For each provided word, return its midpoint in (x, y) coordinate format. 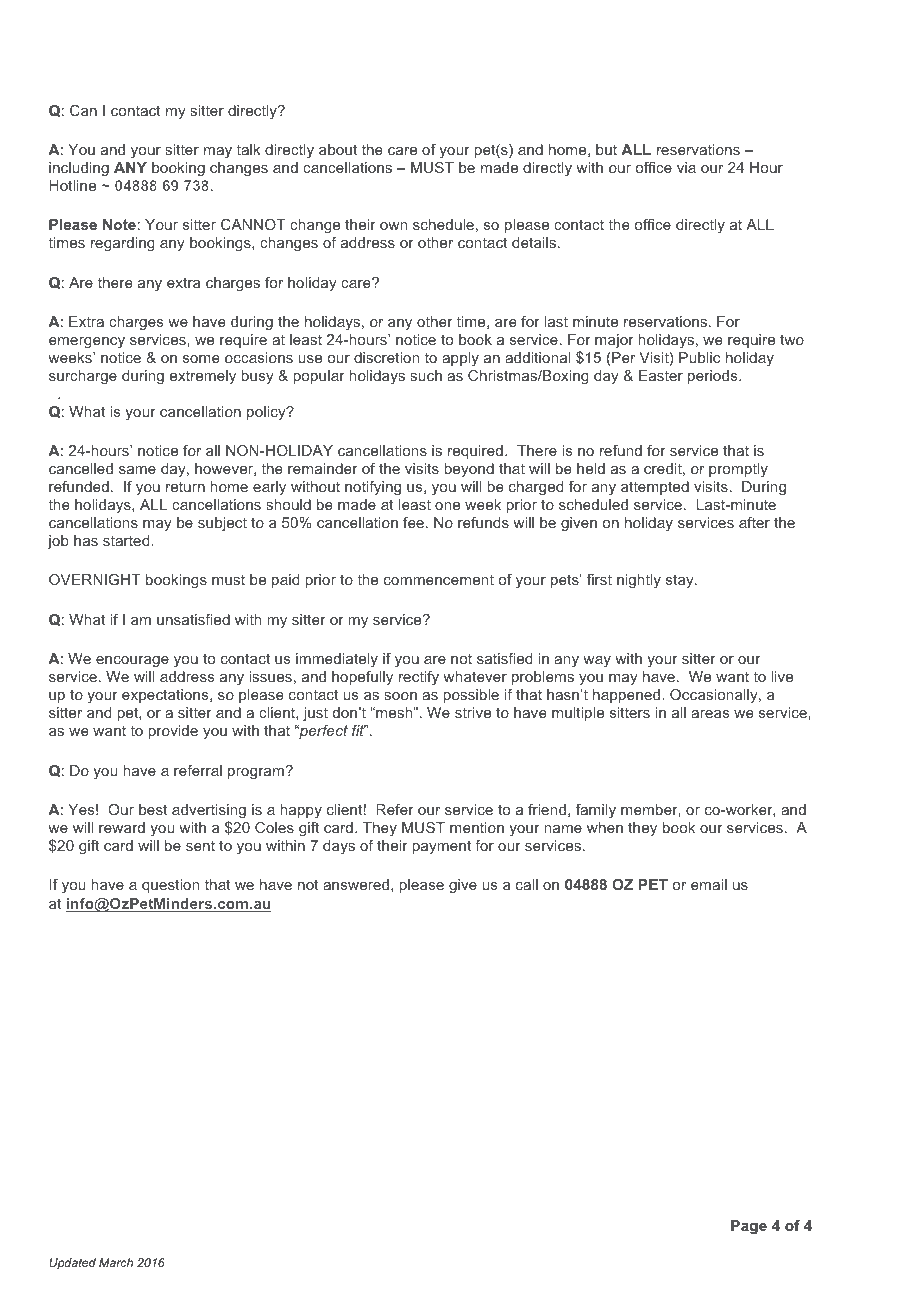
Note (119, 224)
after (754, 522)
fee (413, 522)
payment (441, 847)
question (170, 886)
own (393, 226)
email (709, 884)
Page (749, 1227)
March (116, 1262)
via (686, 167)
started (127, 540)
